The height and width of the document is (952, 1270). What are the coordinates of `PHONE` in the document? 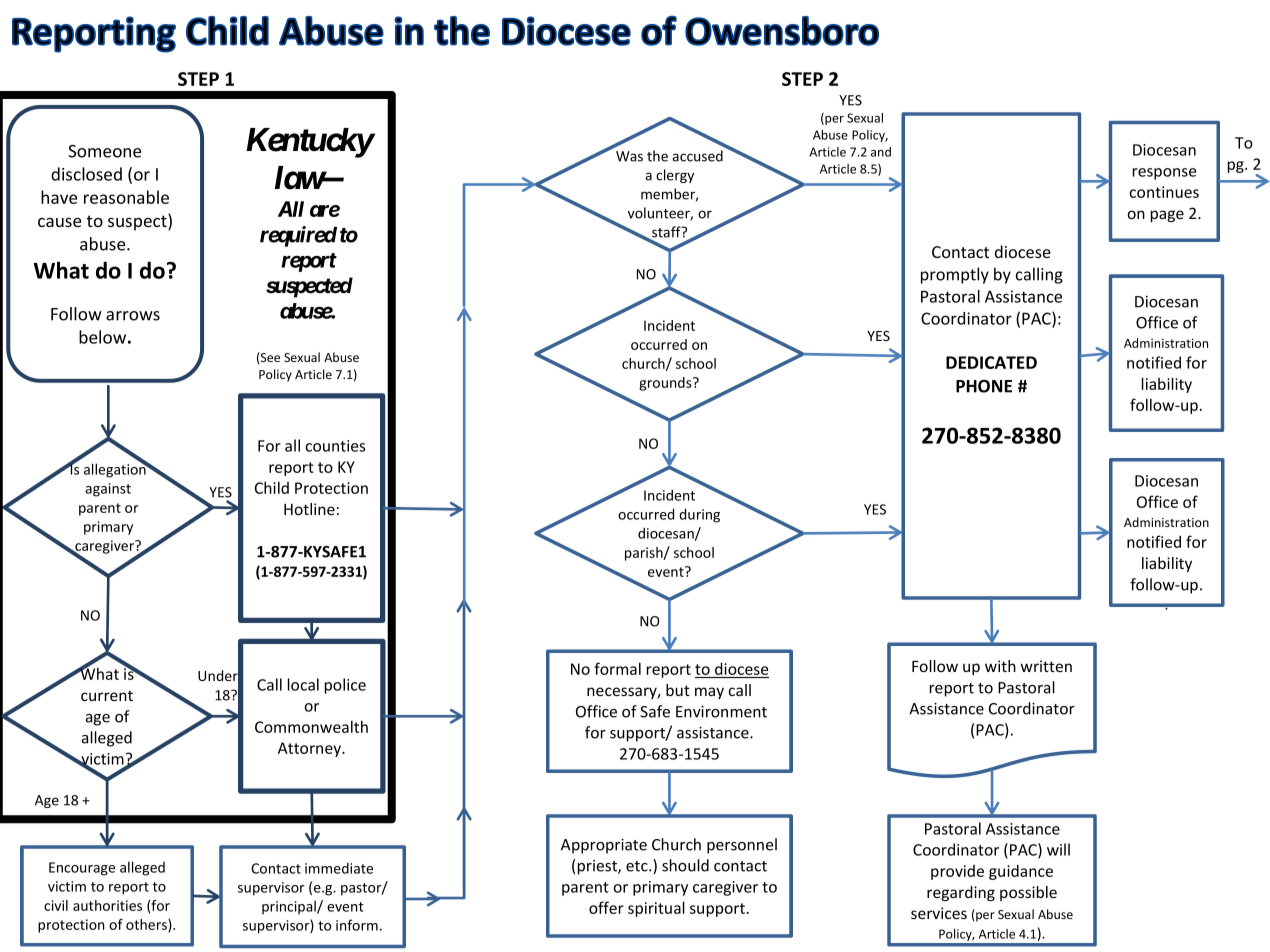 It's located at (984, 386).
